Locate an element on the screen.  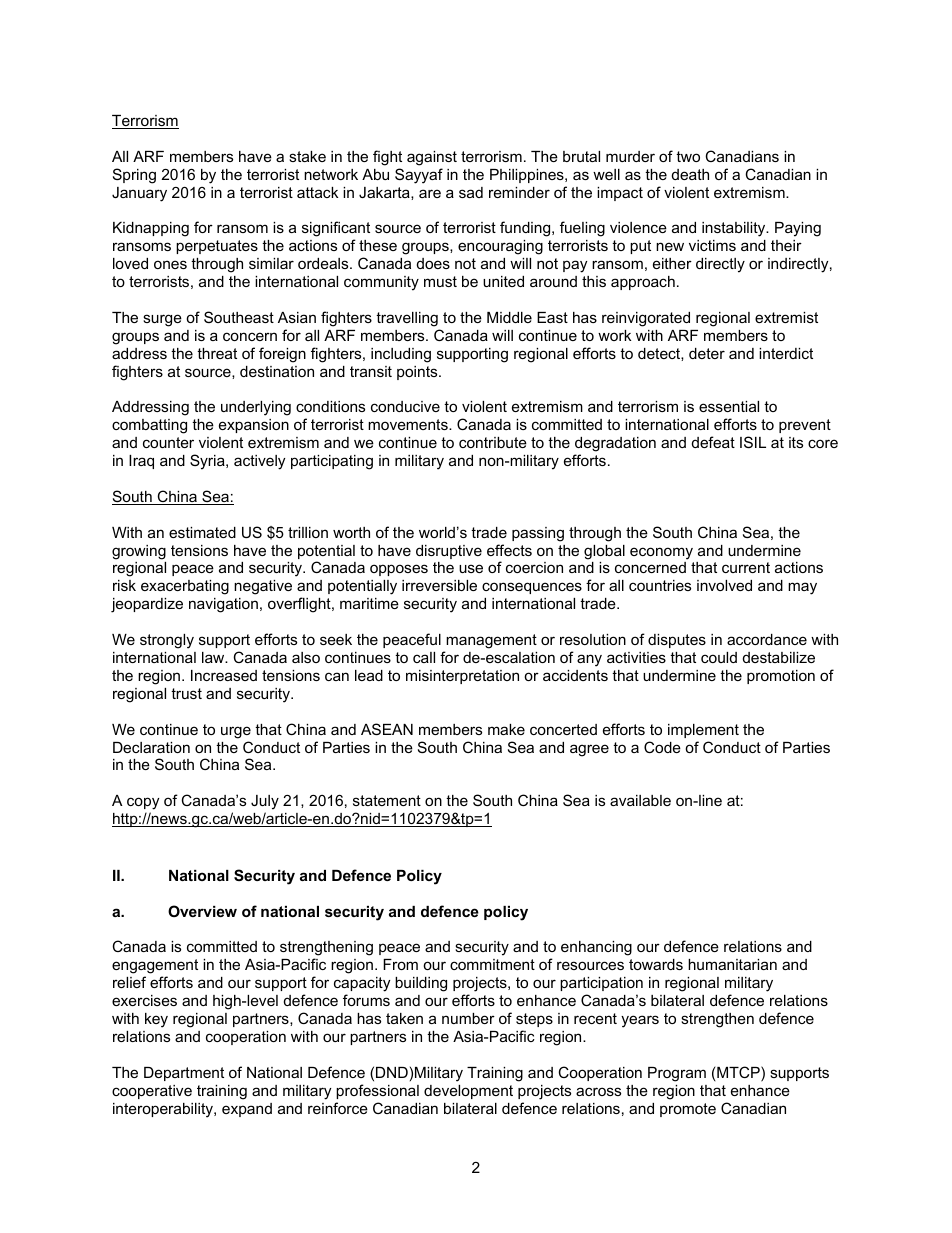
law is located at coordinates (214, 657).
